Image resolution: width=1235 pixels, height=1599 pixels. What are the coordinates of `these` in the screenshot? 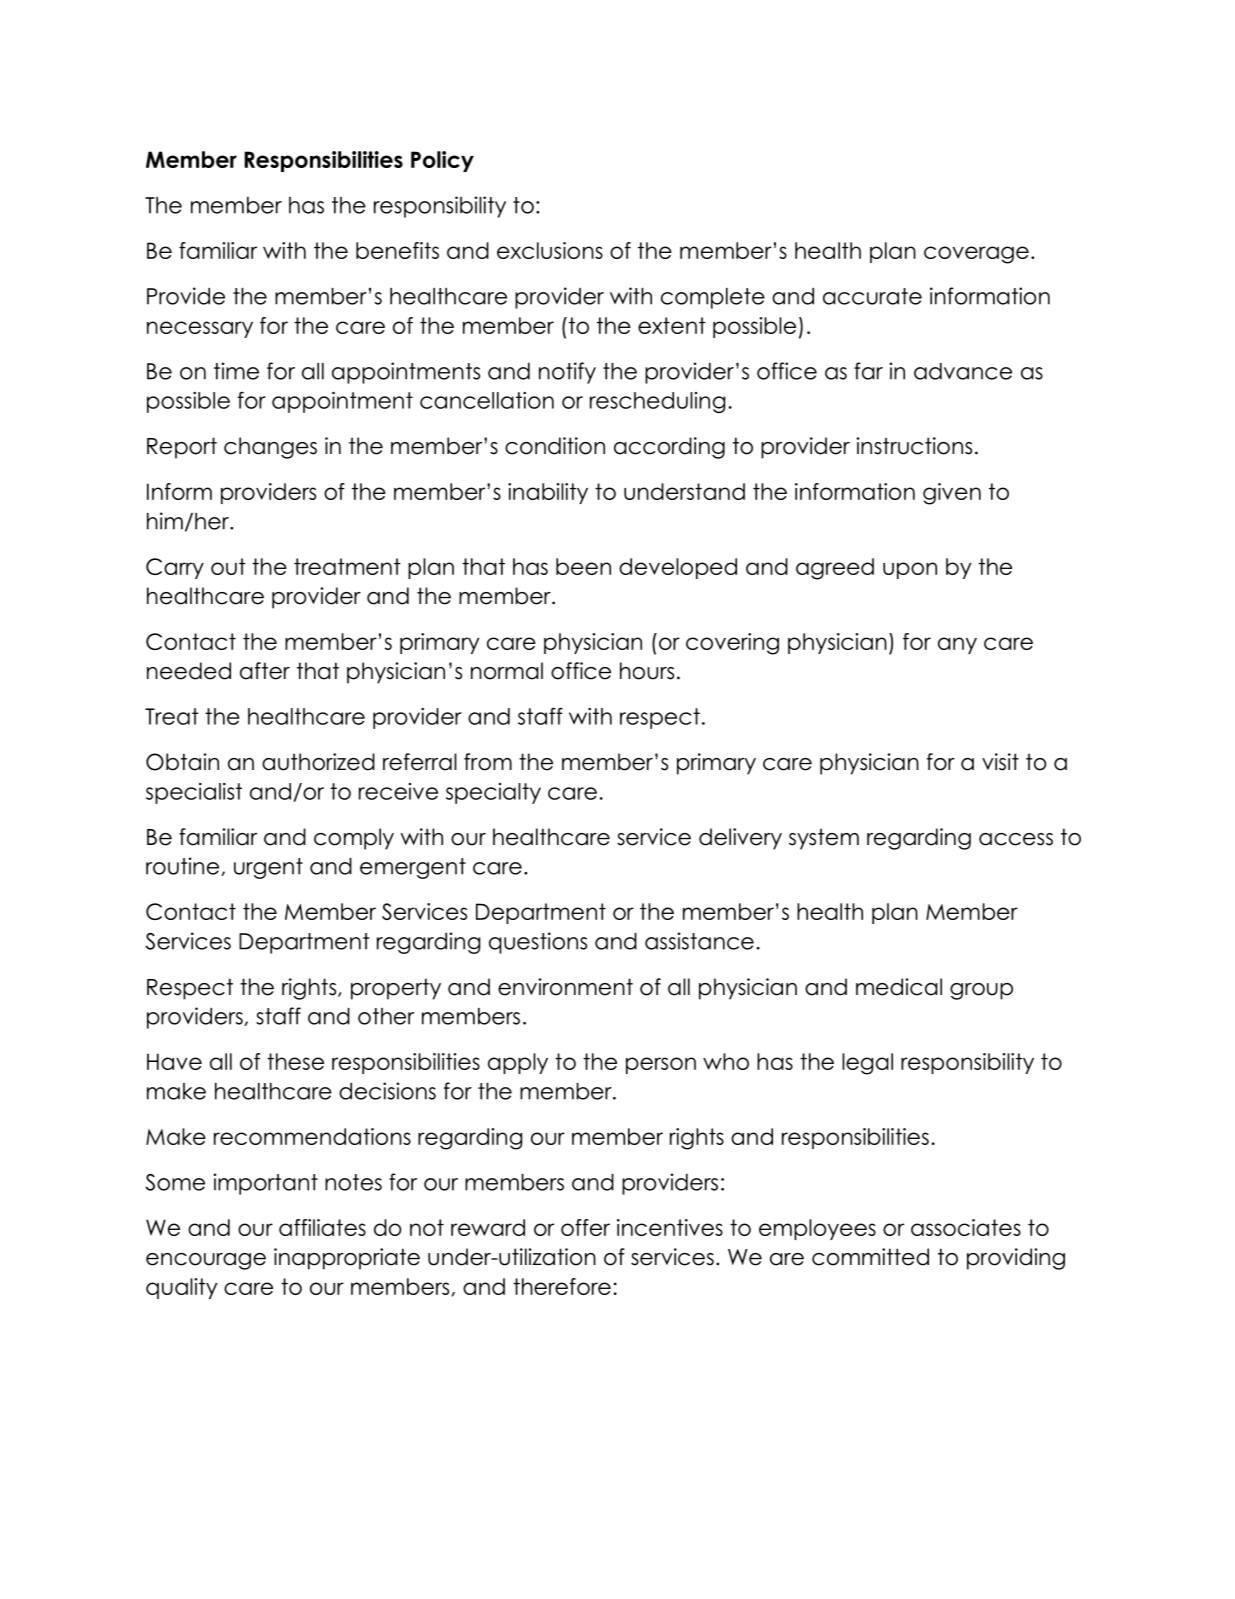 It's located at (295, 1061).
